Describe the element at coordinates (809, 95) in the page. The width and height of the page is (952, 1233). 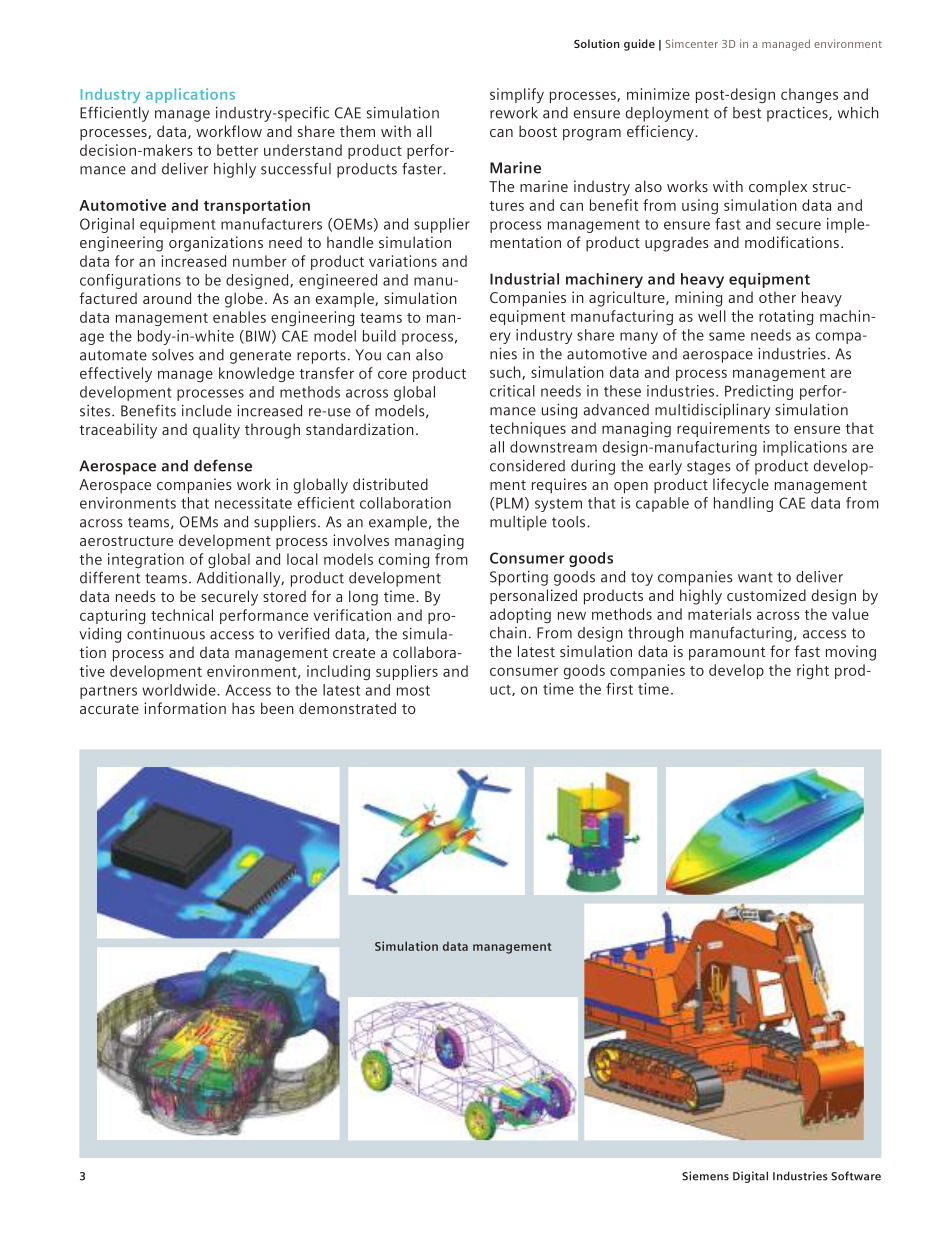
I see `changes` at that location.
